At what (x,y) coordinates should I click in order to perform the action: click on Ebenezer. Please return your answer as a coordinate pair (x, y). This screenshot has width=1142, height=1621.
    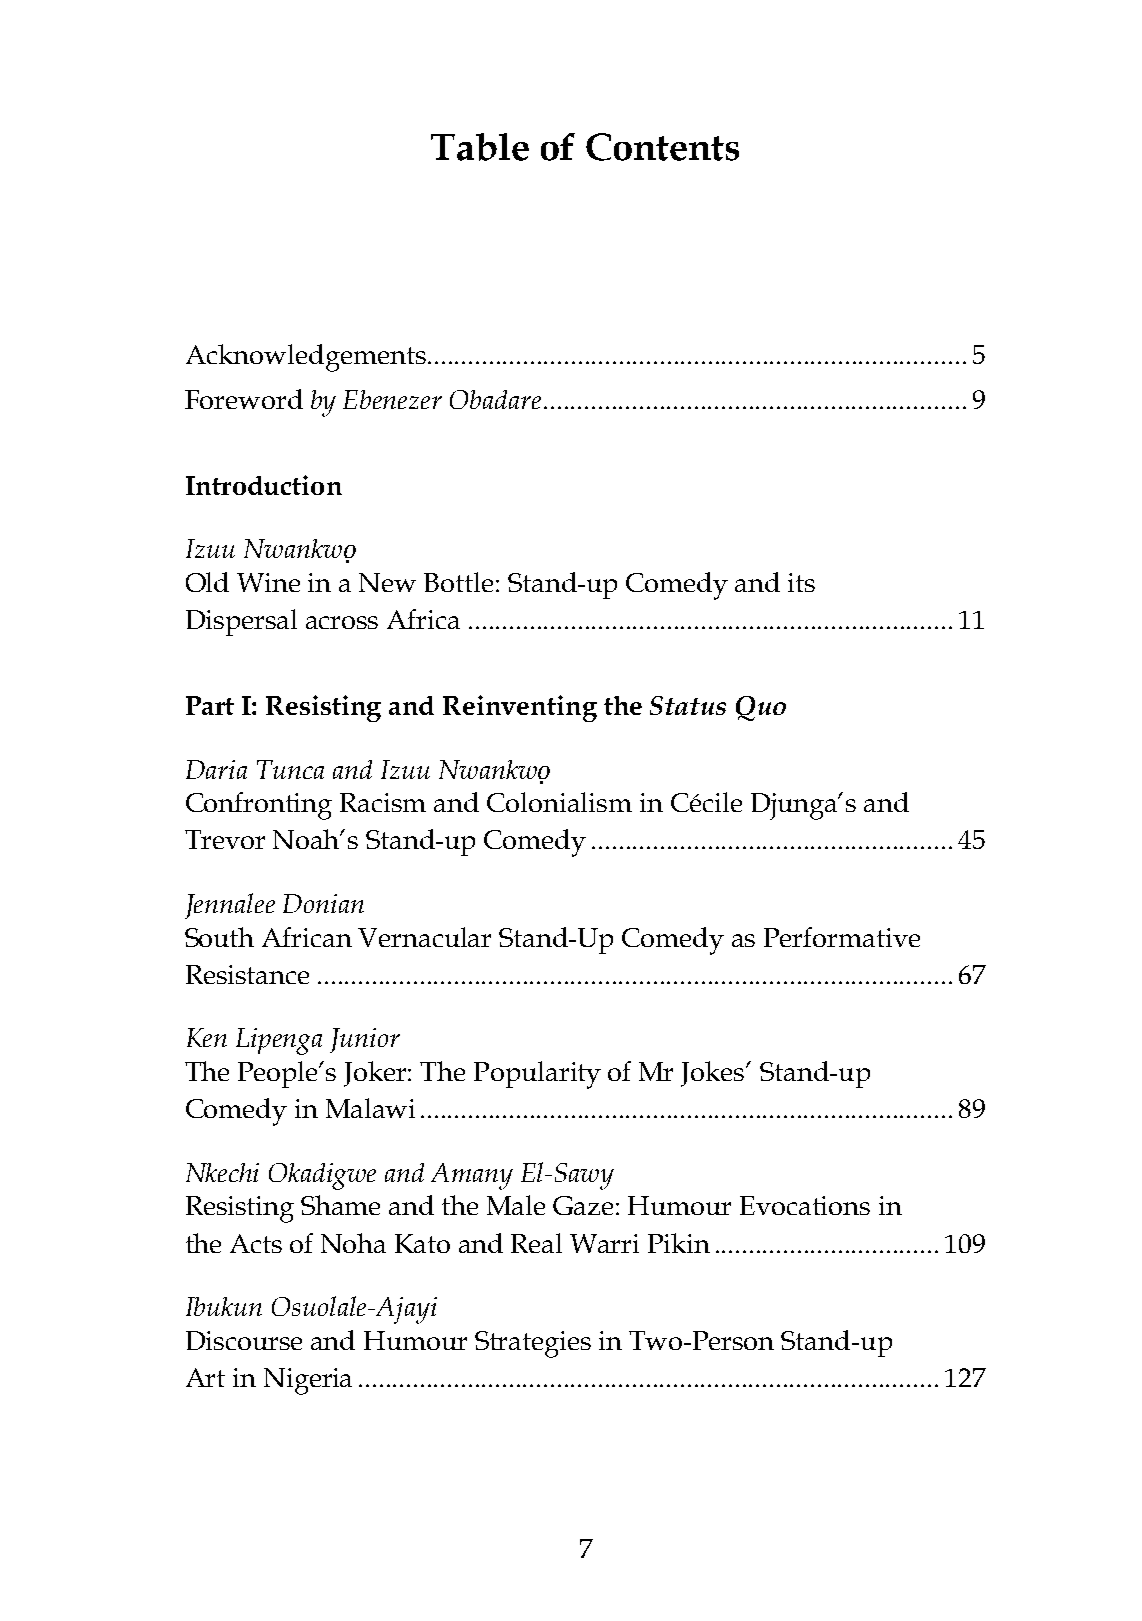
    Looking at the image, I should click on (392, 399).
